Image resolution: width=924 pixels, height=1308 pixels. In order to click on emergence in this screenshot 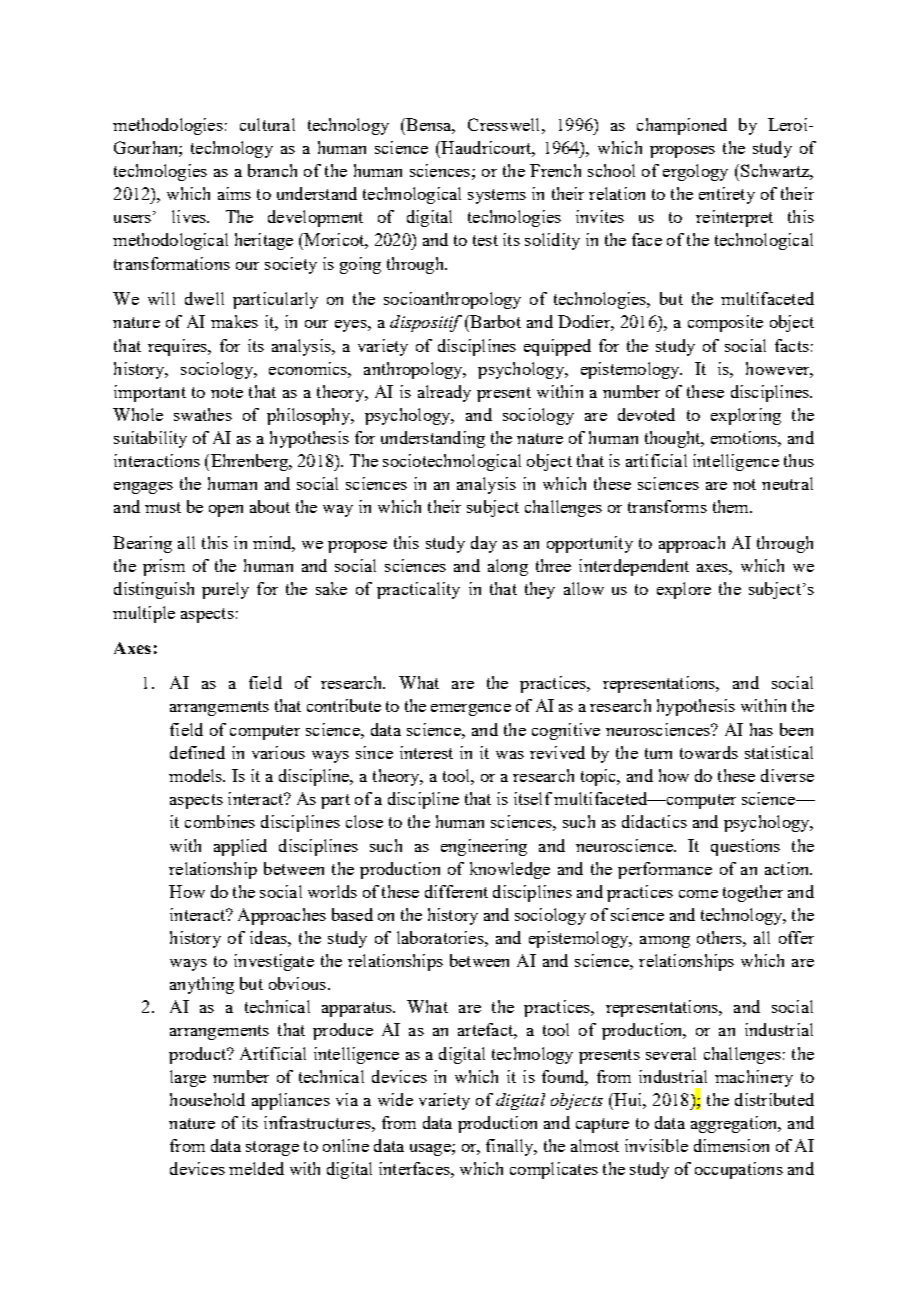, I will do `click(471, 710)`.
